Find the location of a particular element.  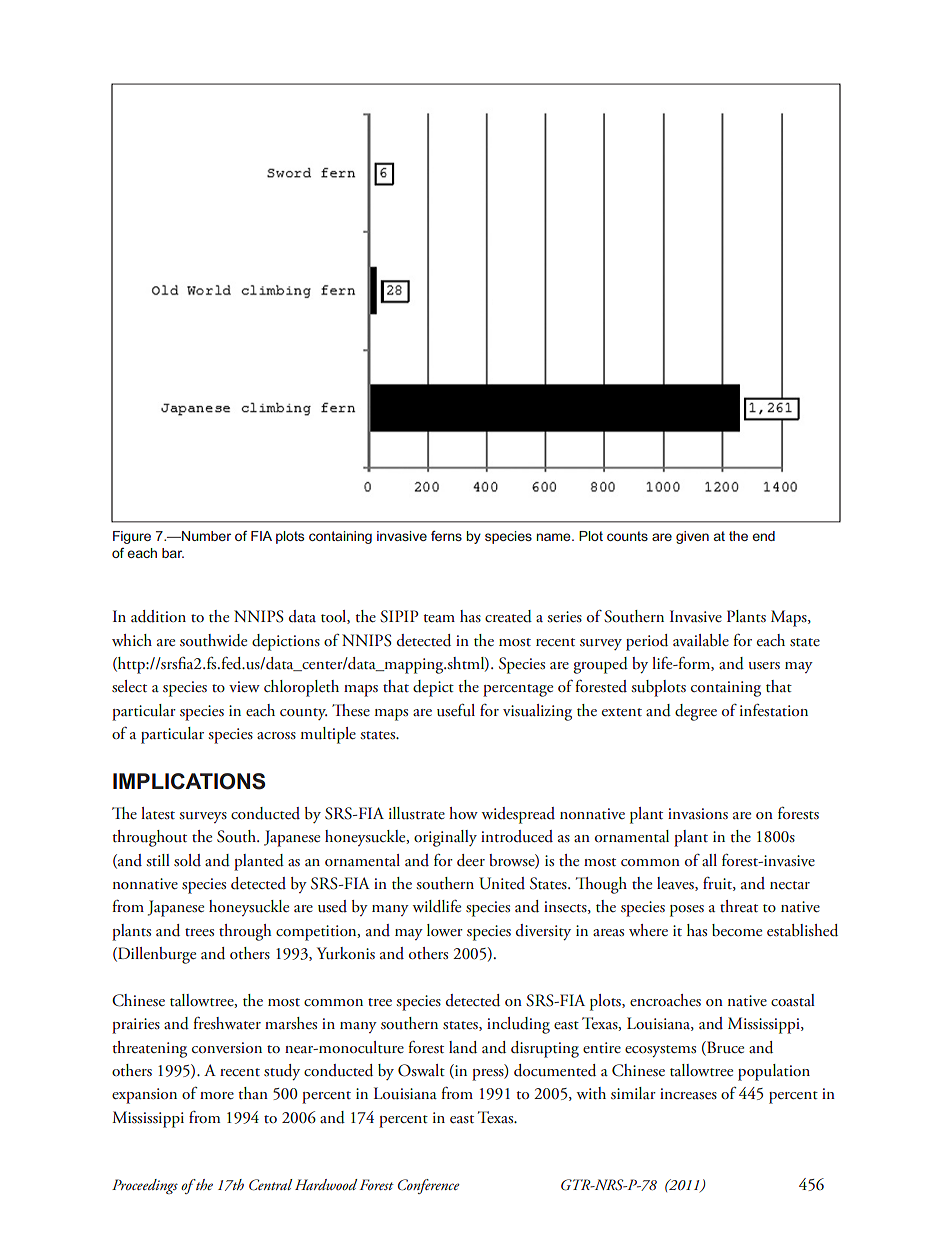

Central is located at coordinates (270, 1185).
